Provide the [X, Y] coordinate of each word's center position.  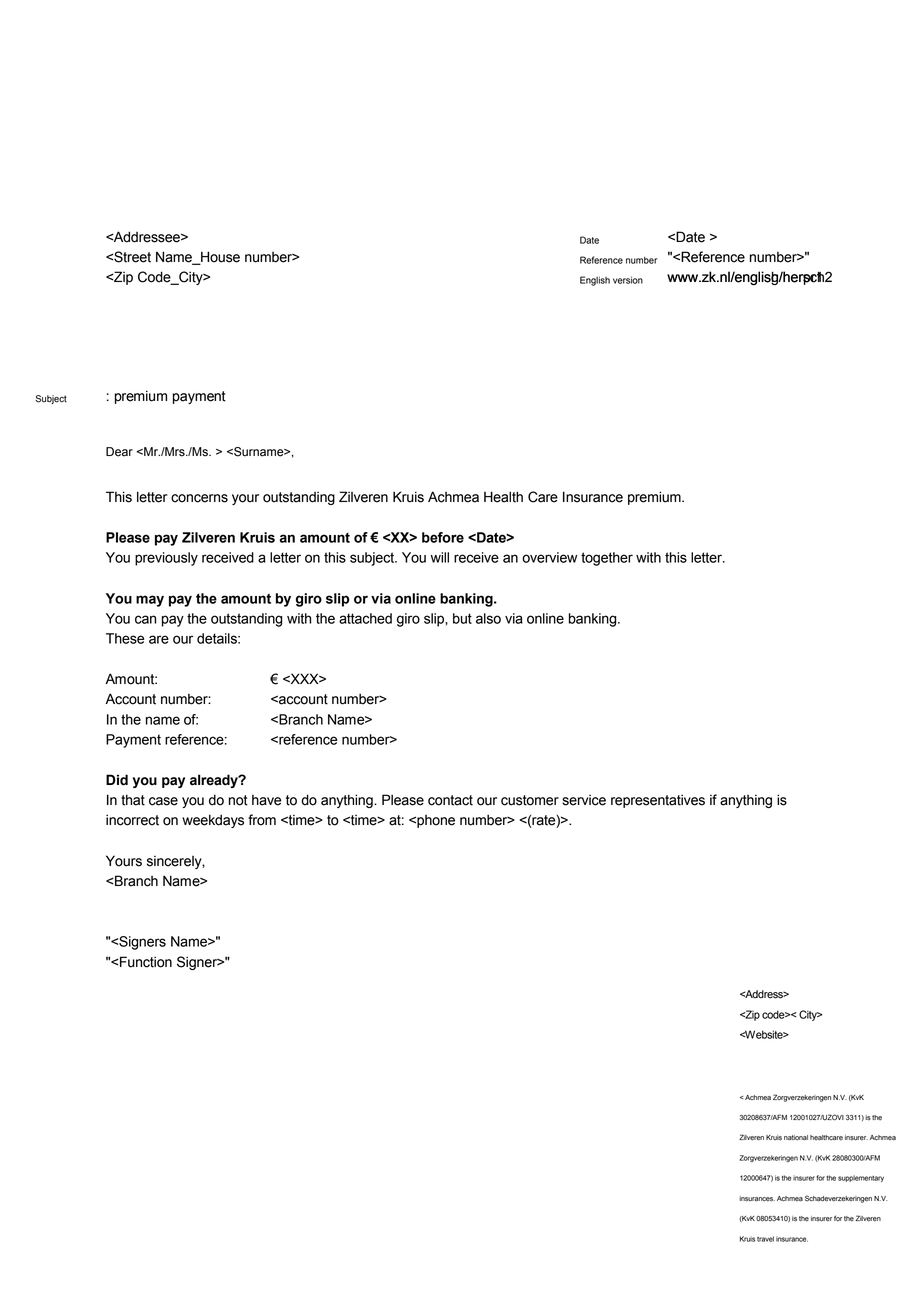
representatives [658, 801]
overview [549, 557]
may [150, 601]
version [628, 280]
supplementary [861, 1178]
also [488, 618]
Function [146, 962]
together [607, 559]
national [796, 1138]
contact [450, 800]
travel [765, 1239]
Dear [119, 452]
